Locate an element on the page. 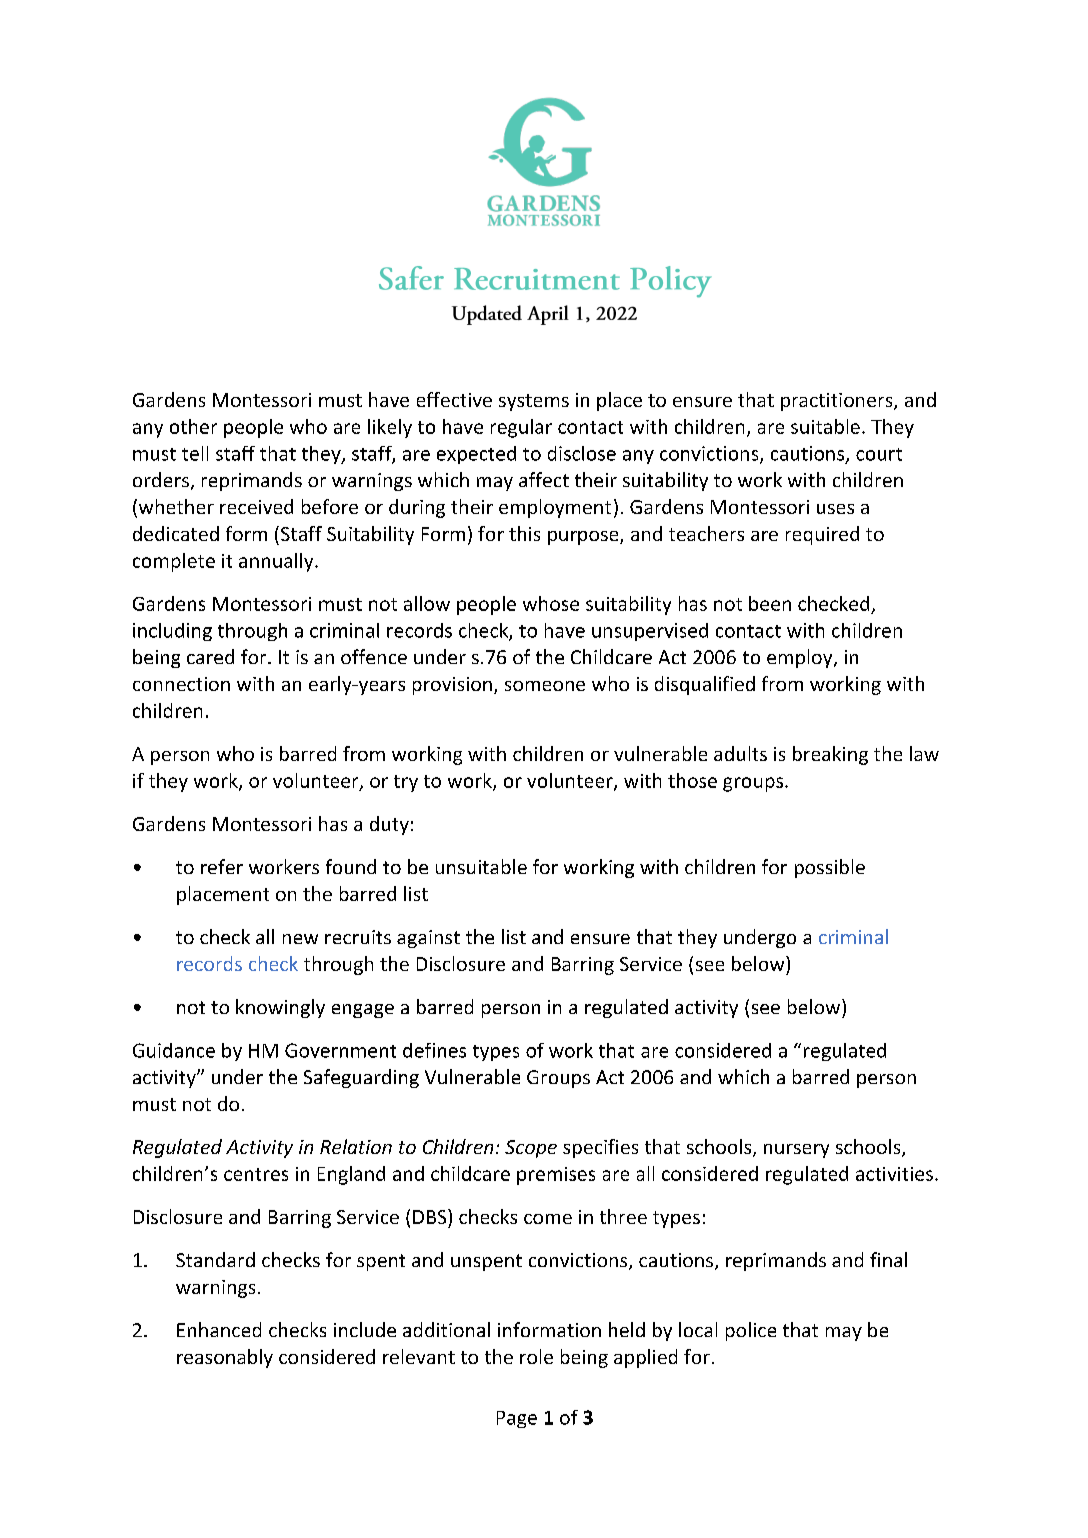  cared is located at coordinates (210, 656).
